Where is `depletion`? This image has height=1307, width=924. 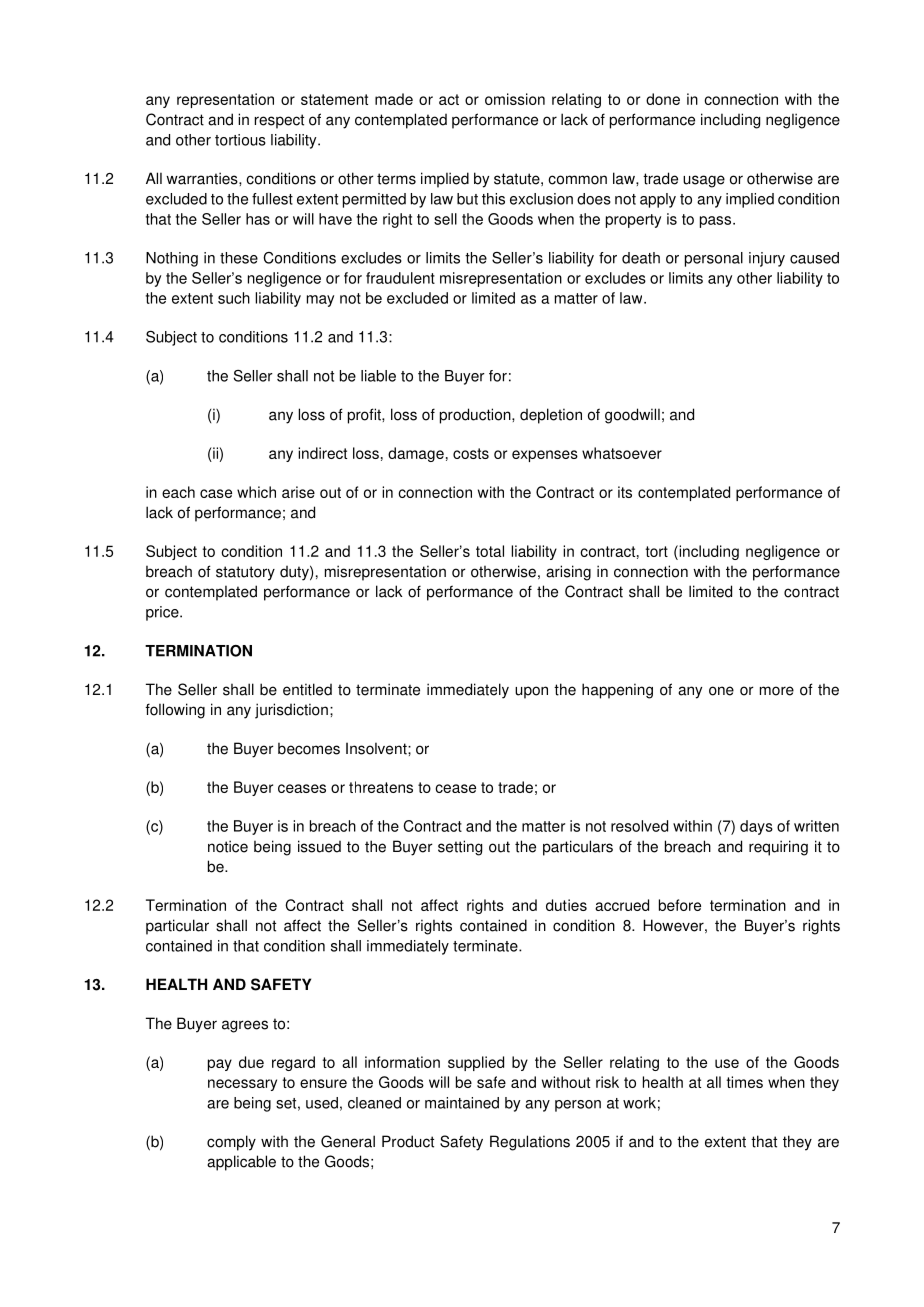
depletion is located at coordinates (551, 416).
